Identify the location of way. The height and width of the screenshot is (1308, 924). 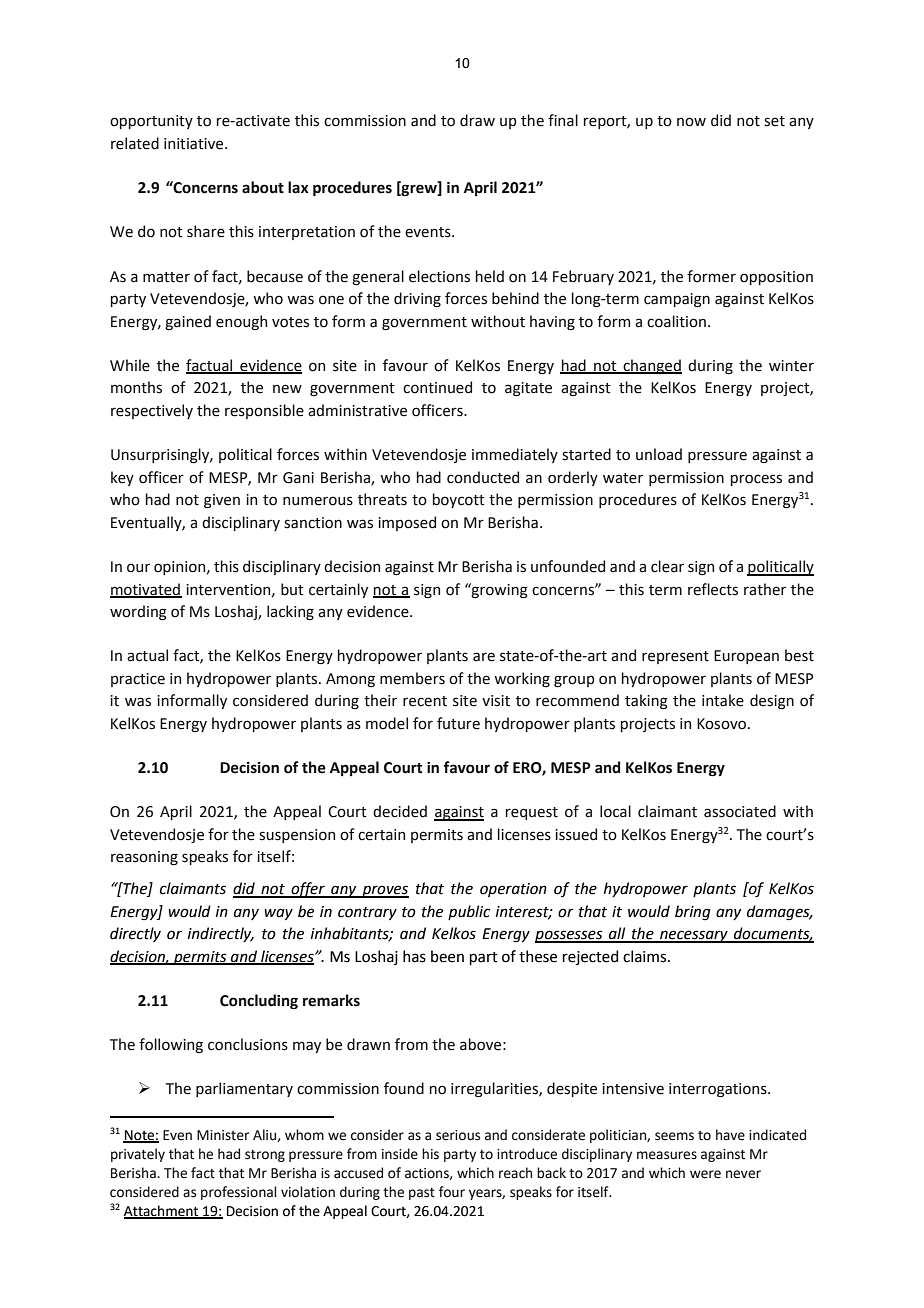
(278, 914).
